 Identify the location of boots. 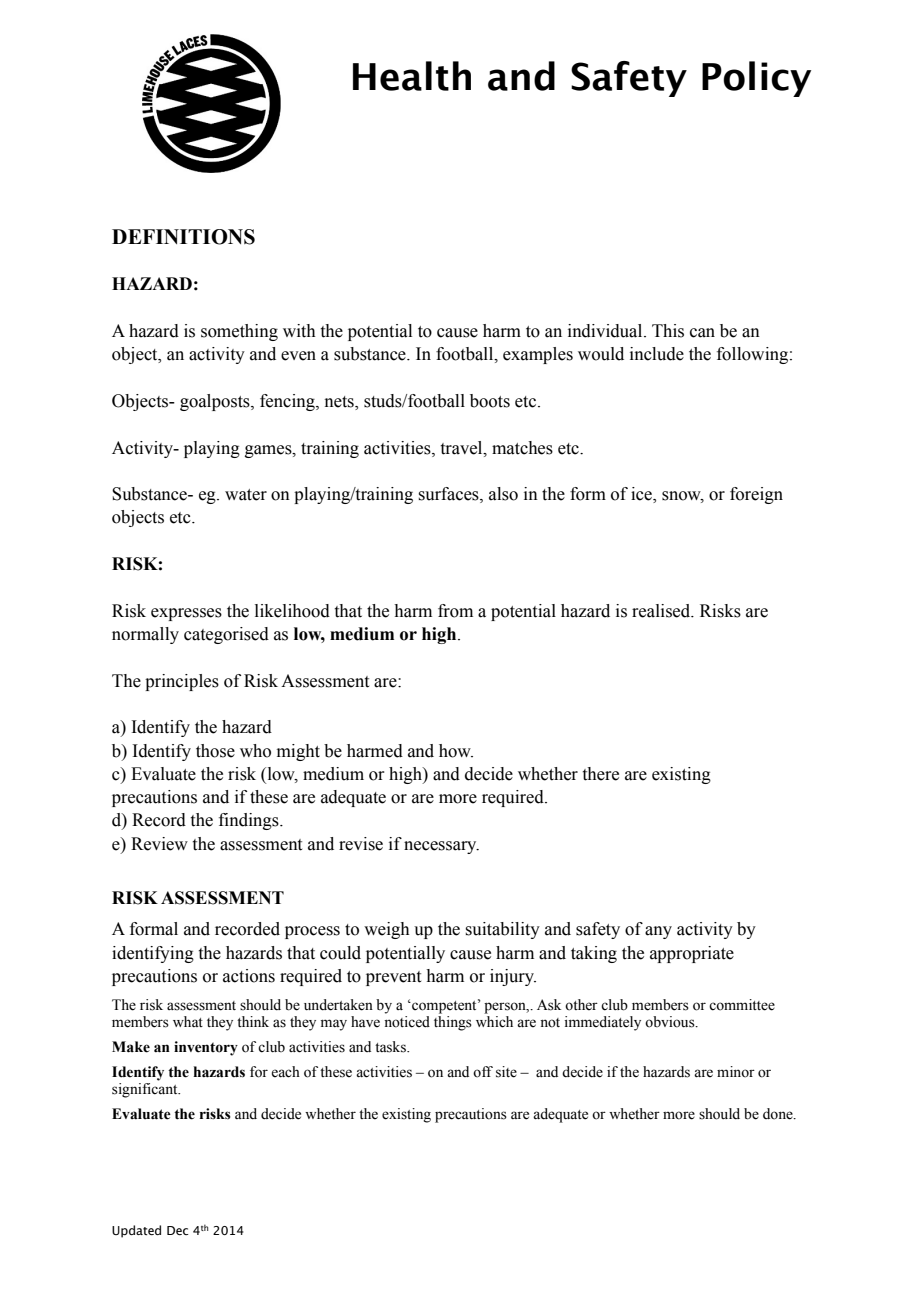
(490, 401).
